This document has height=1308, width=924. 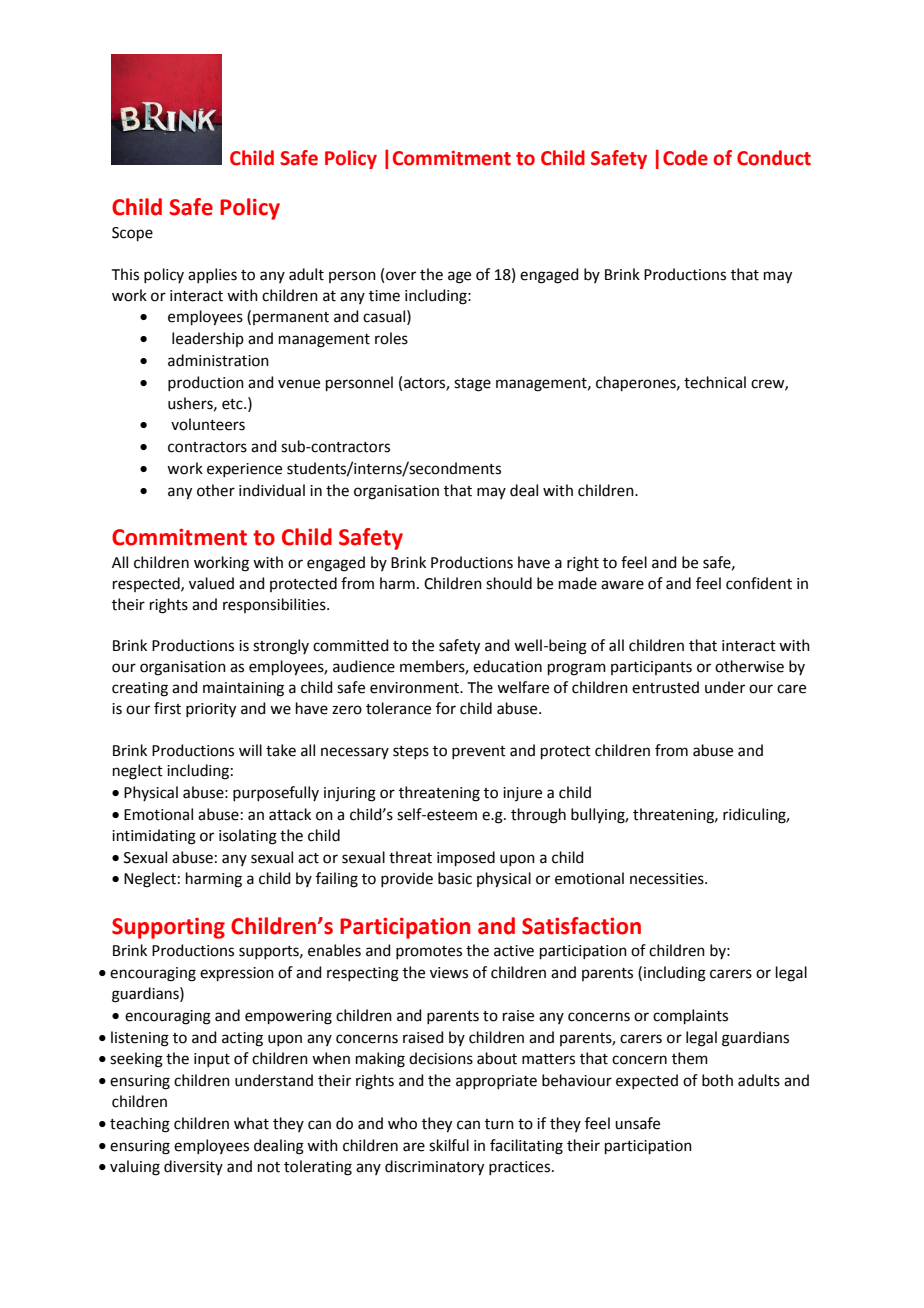 I want to click on Code, so click(x=685, y=158).
